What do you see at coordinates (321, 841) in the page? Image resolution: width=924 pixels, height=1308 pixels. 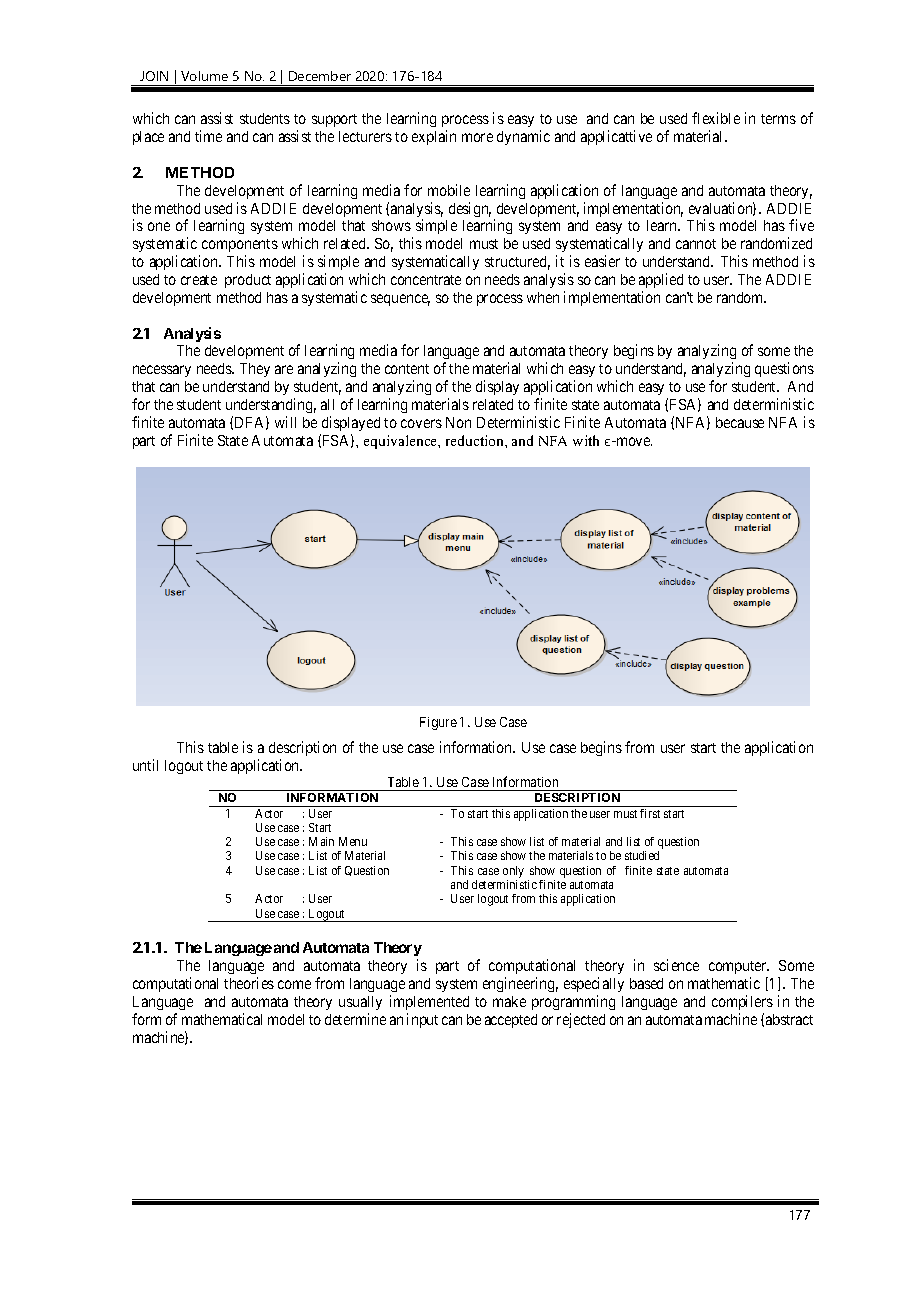 I see `Main` at bounding box center [321, 841].
